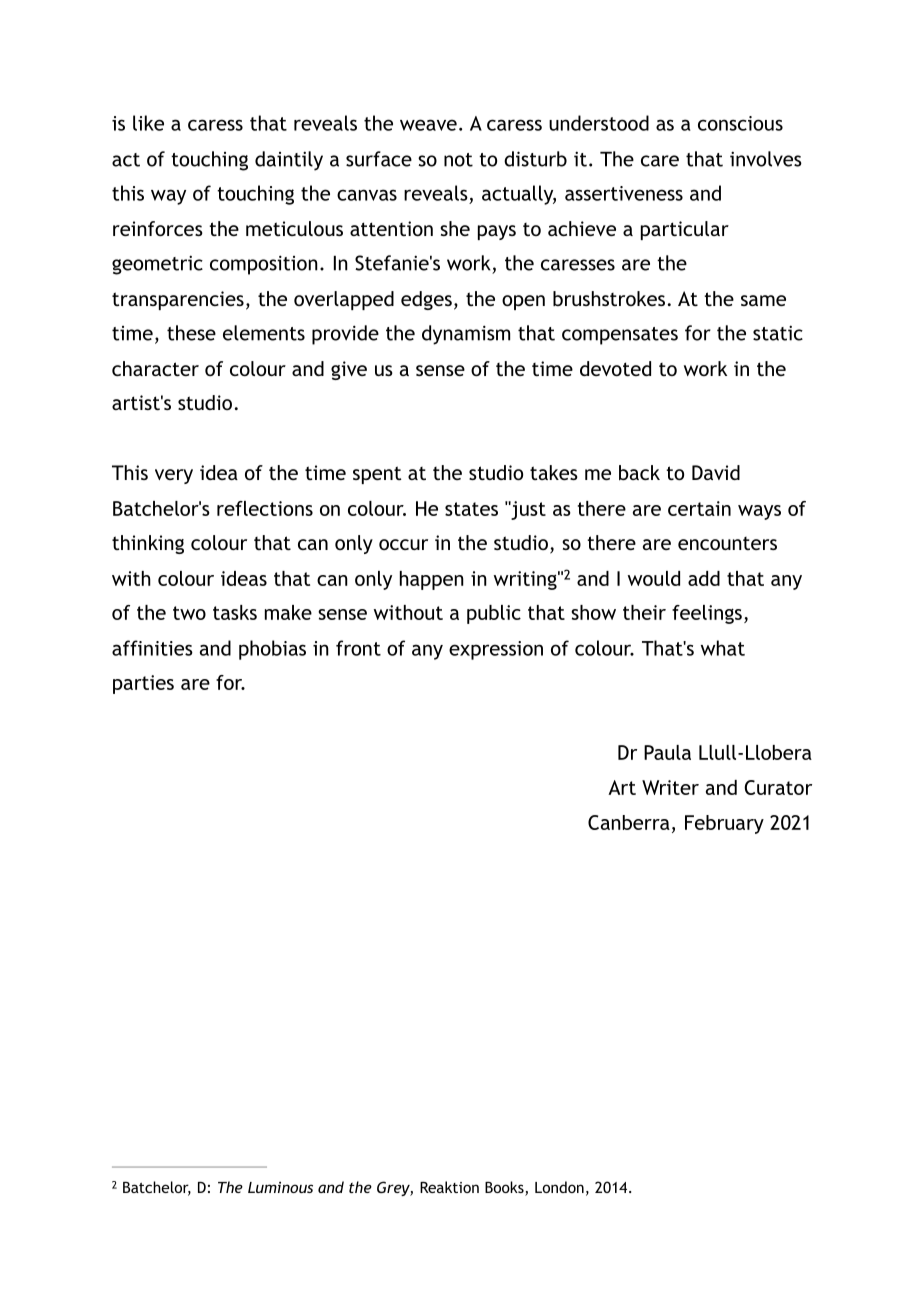  Describe the element at coordinates (505, 1188) in the page. I see `Books` at that location.
